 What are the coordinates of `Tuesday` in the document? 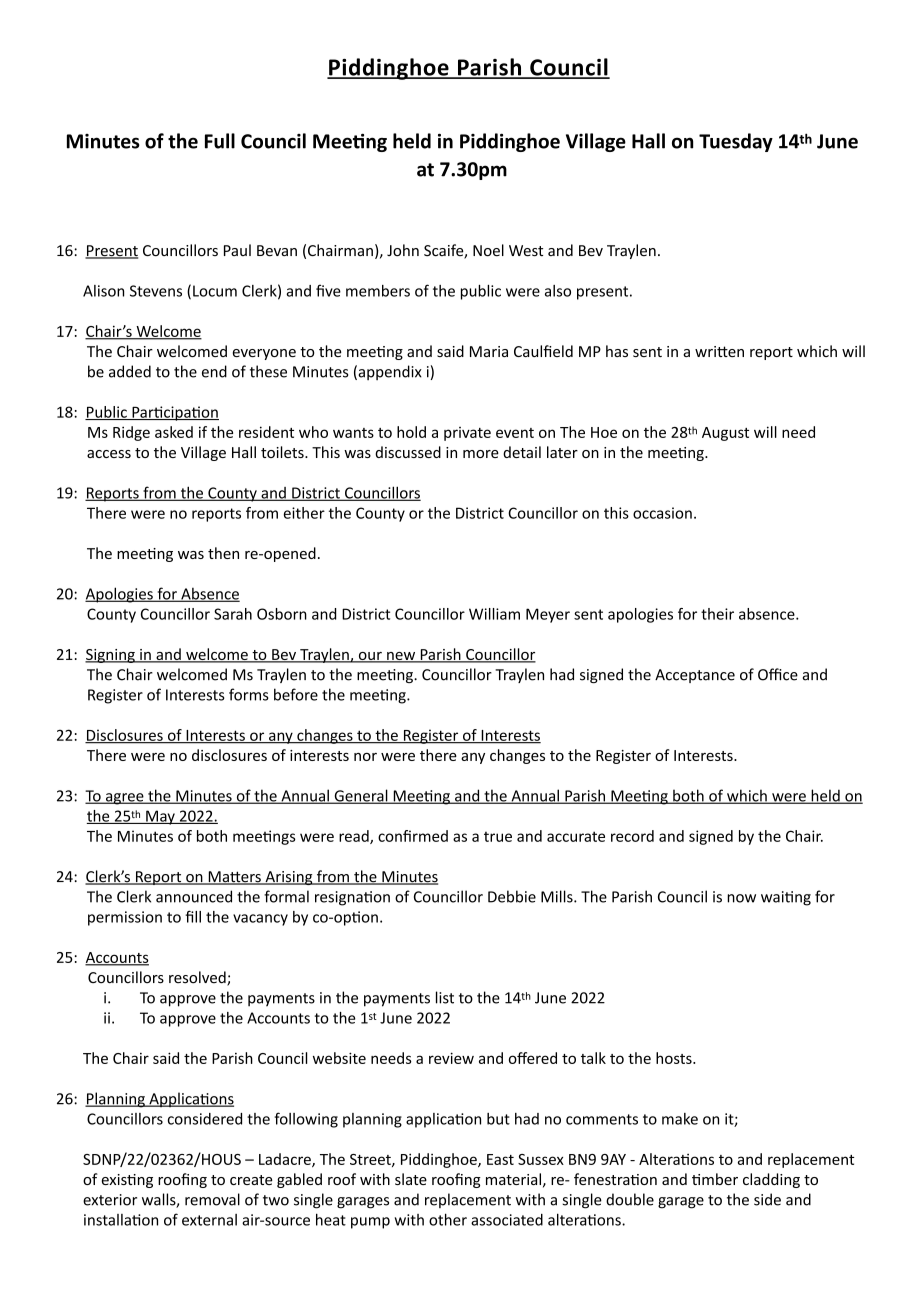 It's located at (736, 142).
